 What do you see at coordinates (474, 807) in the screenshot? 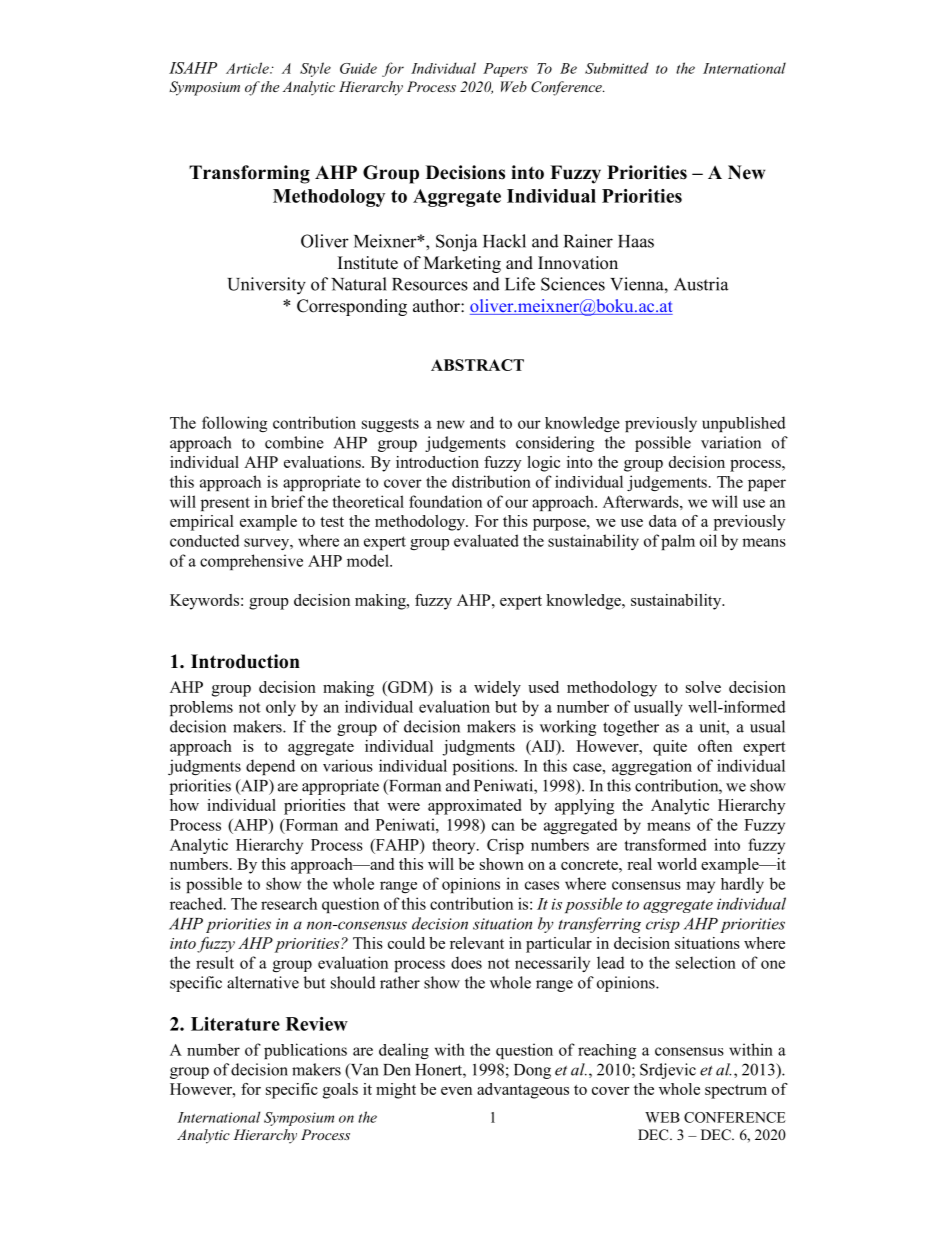
I see `approximated` at bounding box center [474, 807].
